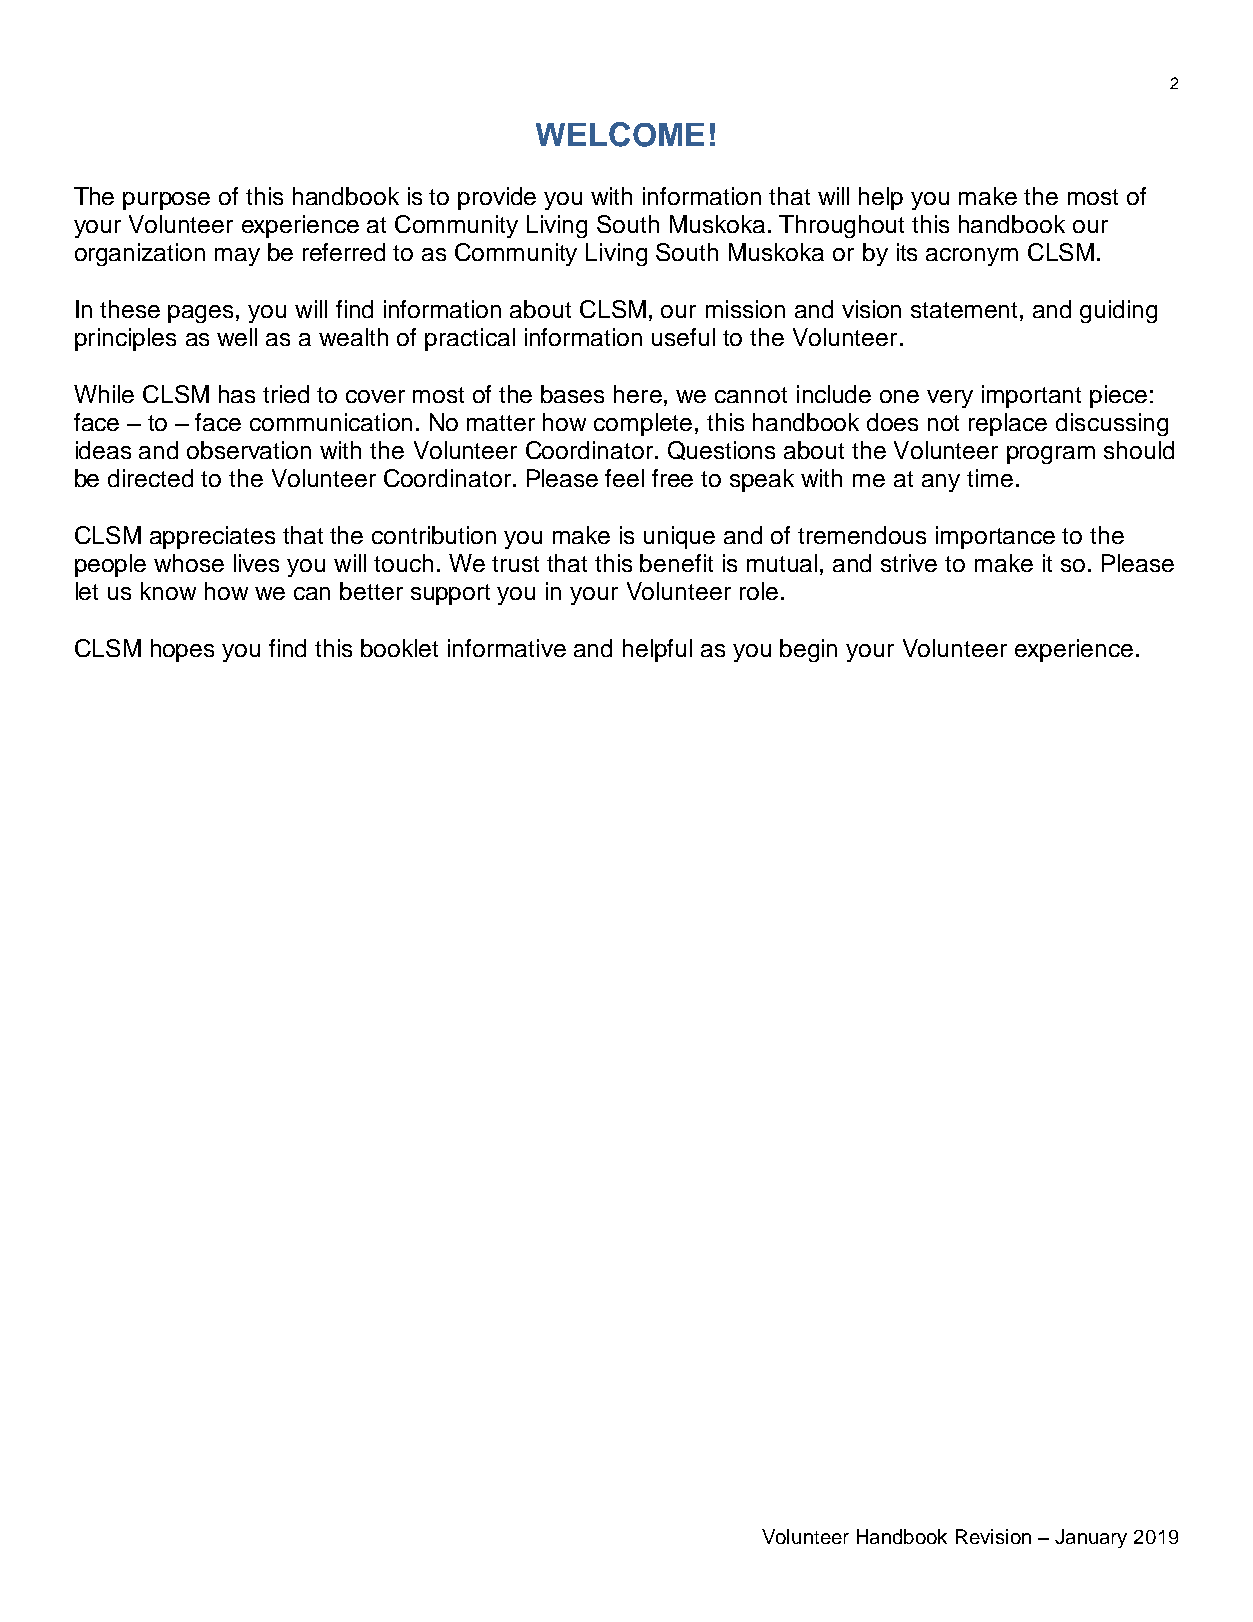 This screenshot has width=1253, height=1622. What do you see at coordinates (399, 648) in the screenshot?
I see `booklet` at bounding box center [399, 648].
